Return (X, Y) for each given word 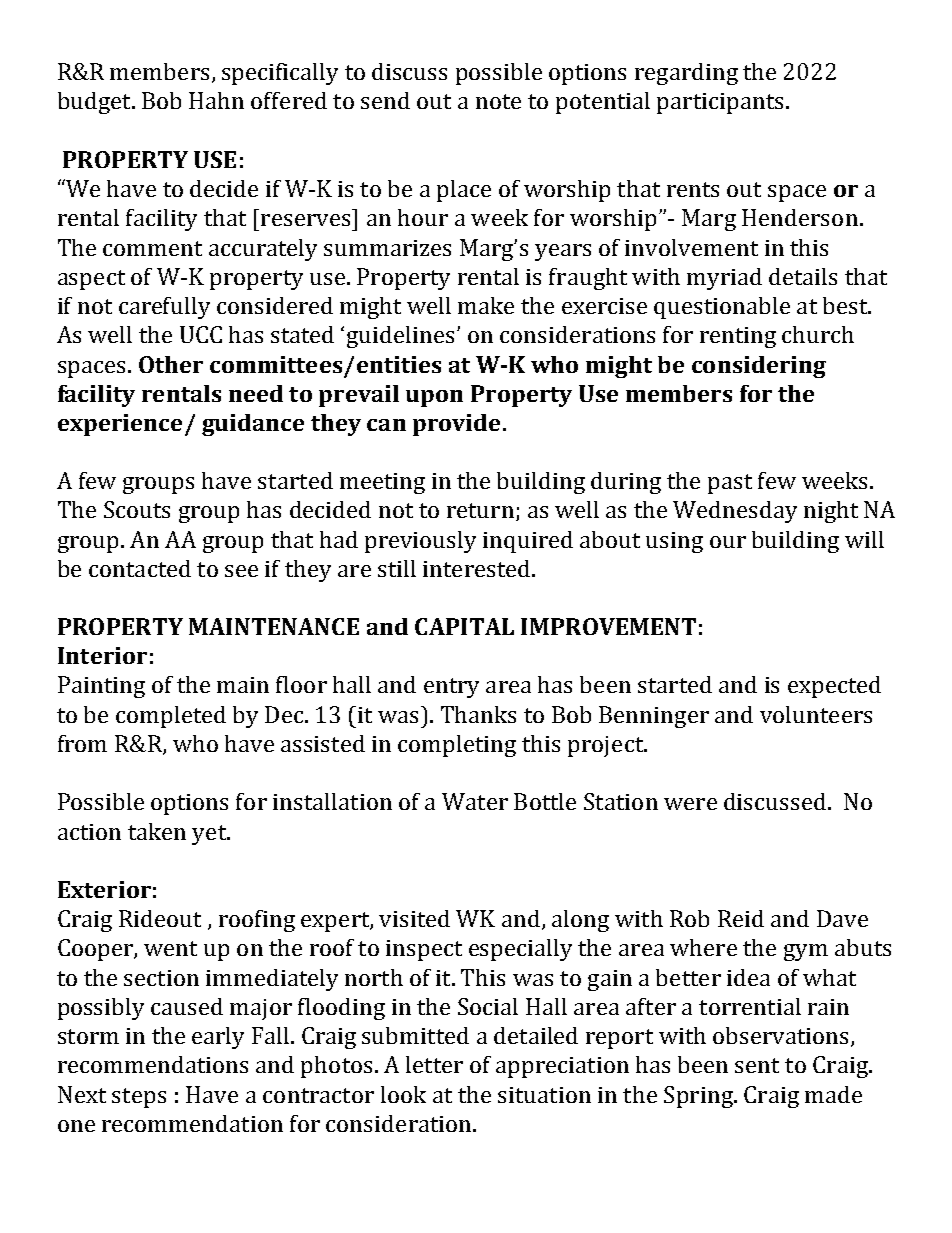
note (498, 101)
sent (757, 1065)
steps (139, 1098)
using (674, 542)
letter (434, 1064)
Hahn (216, 100)
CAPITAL (464, 626)
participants (720, 103)
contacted (140, 568)
